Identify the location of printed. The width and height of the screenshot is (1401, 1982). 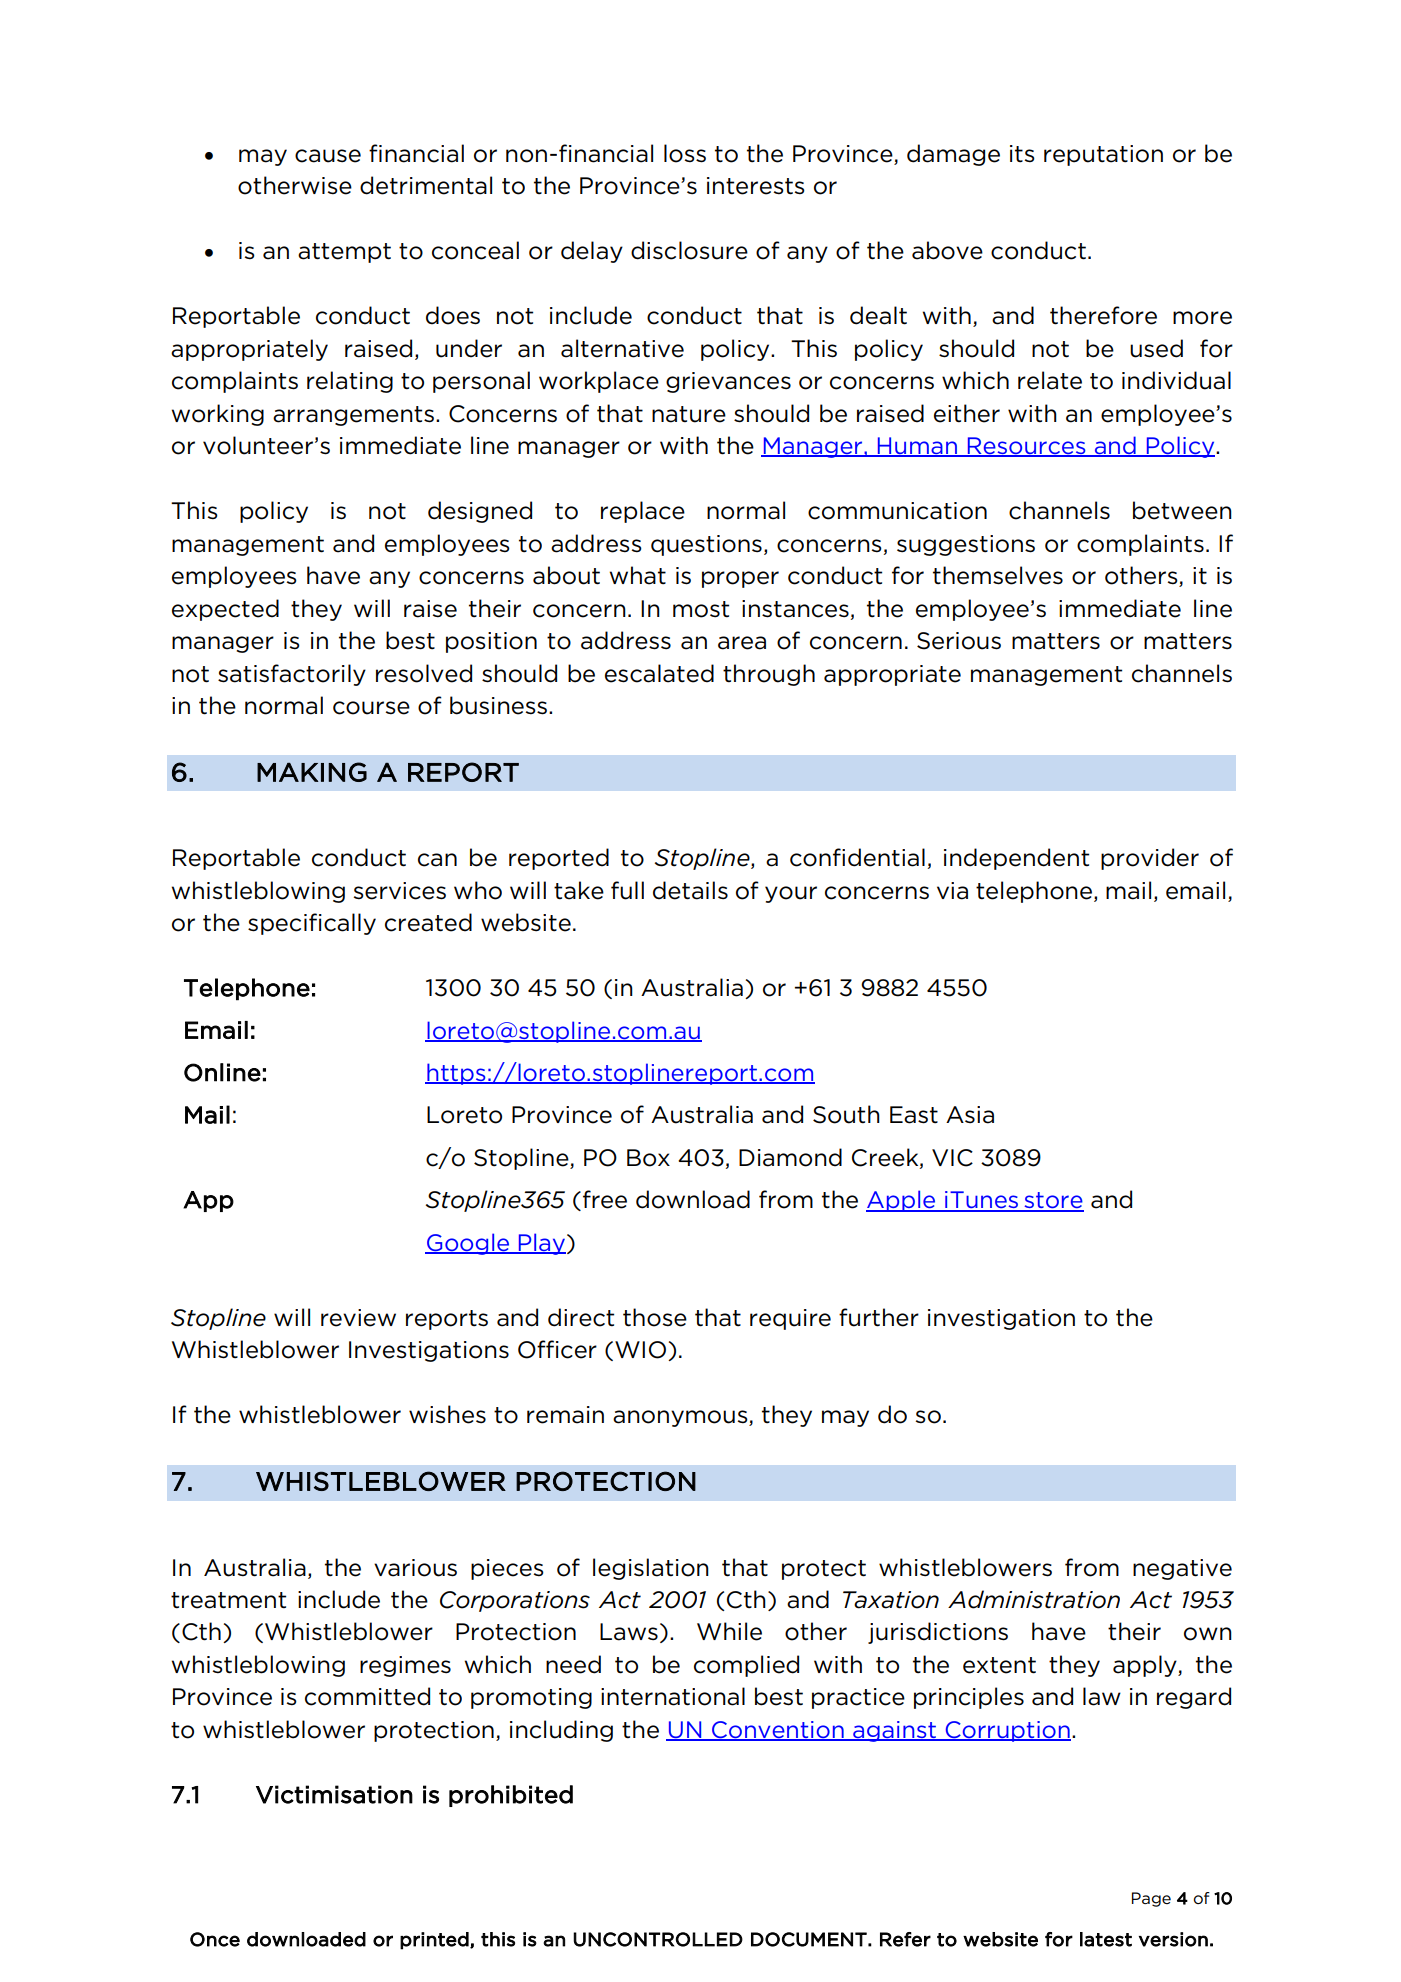
(435, 1941).
